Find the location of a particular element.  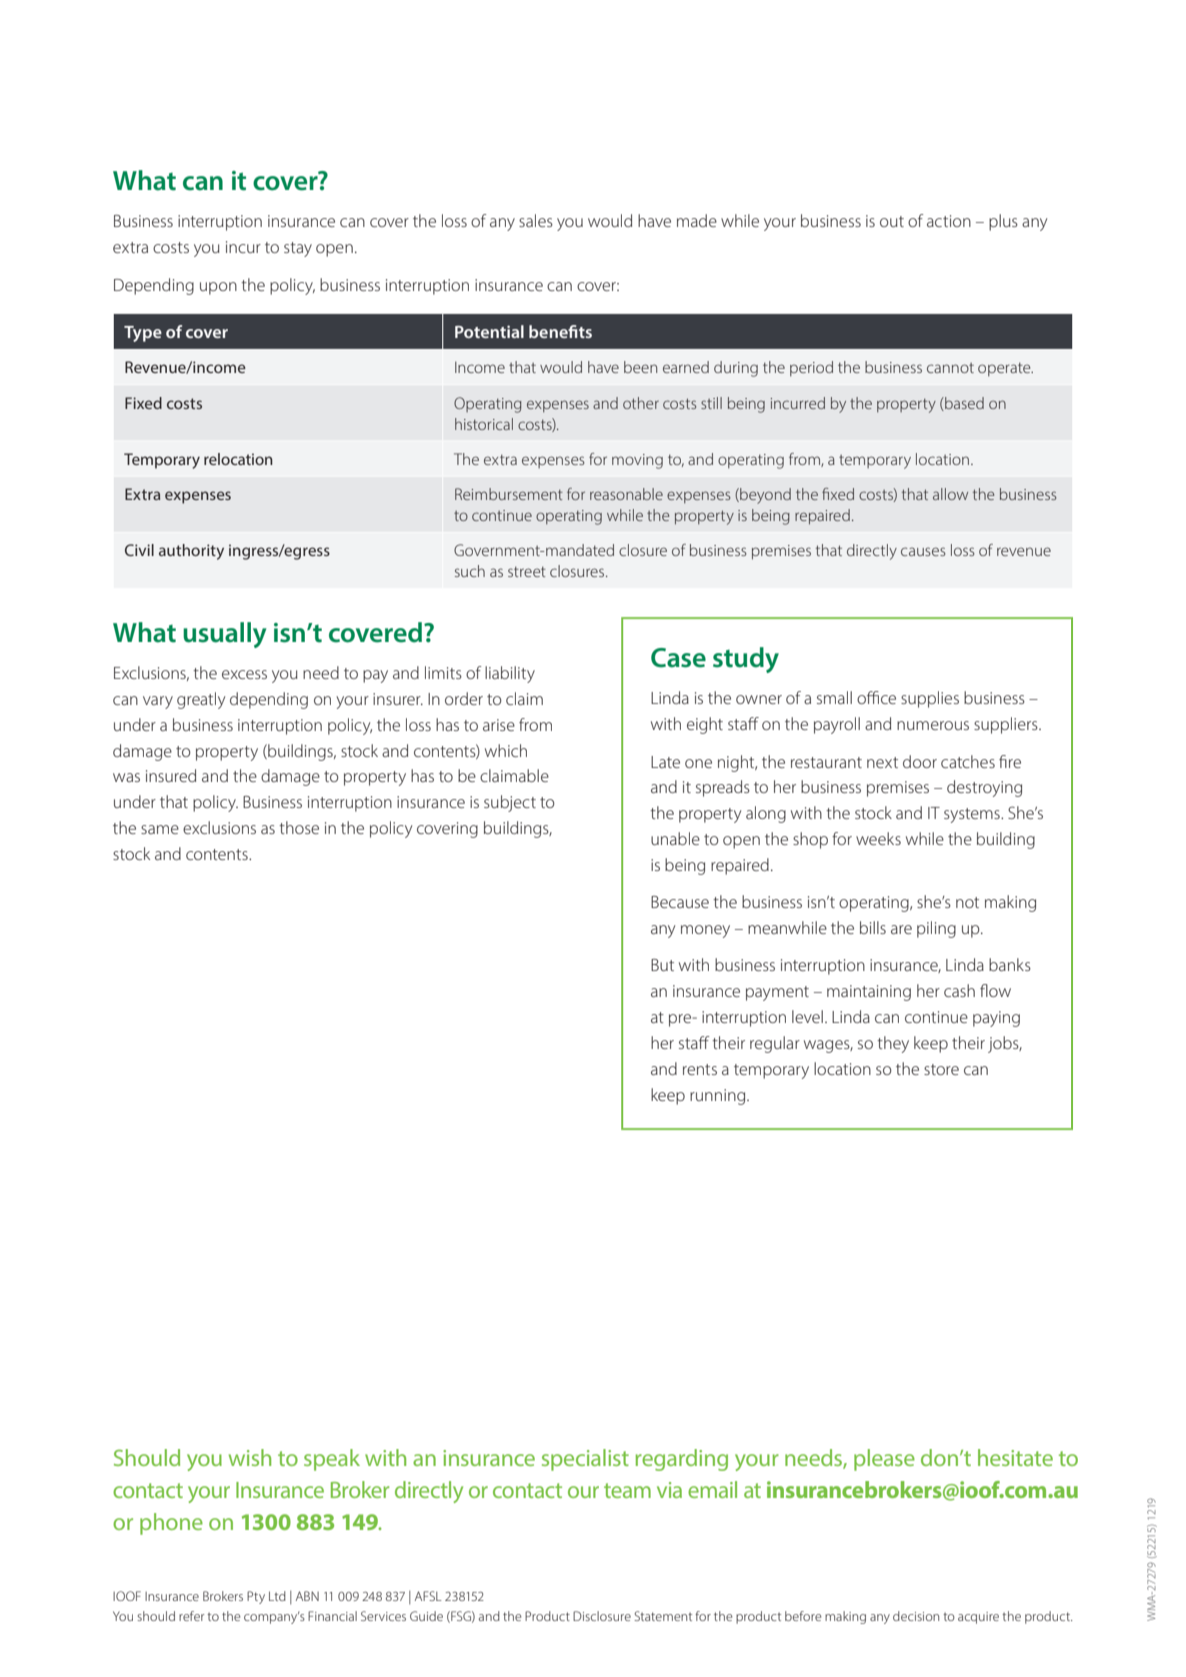

Pty is located at coordinates (256, 1597).
